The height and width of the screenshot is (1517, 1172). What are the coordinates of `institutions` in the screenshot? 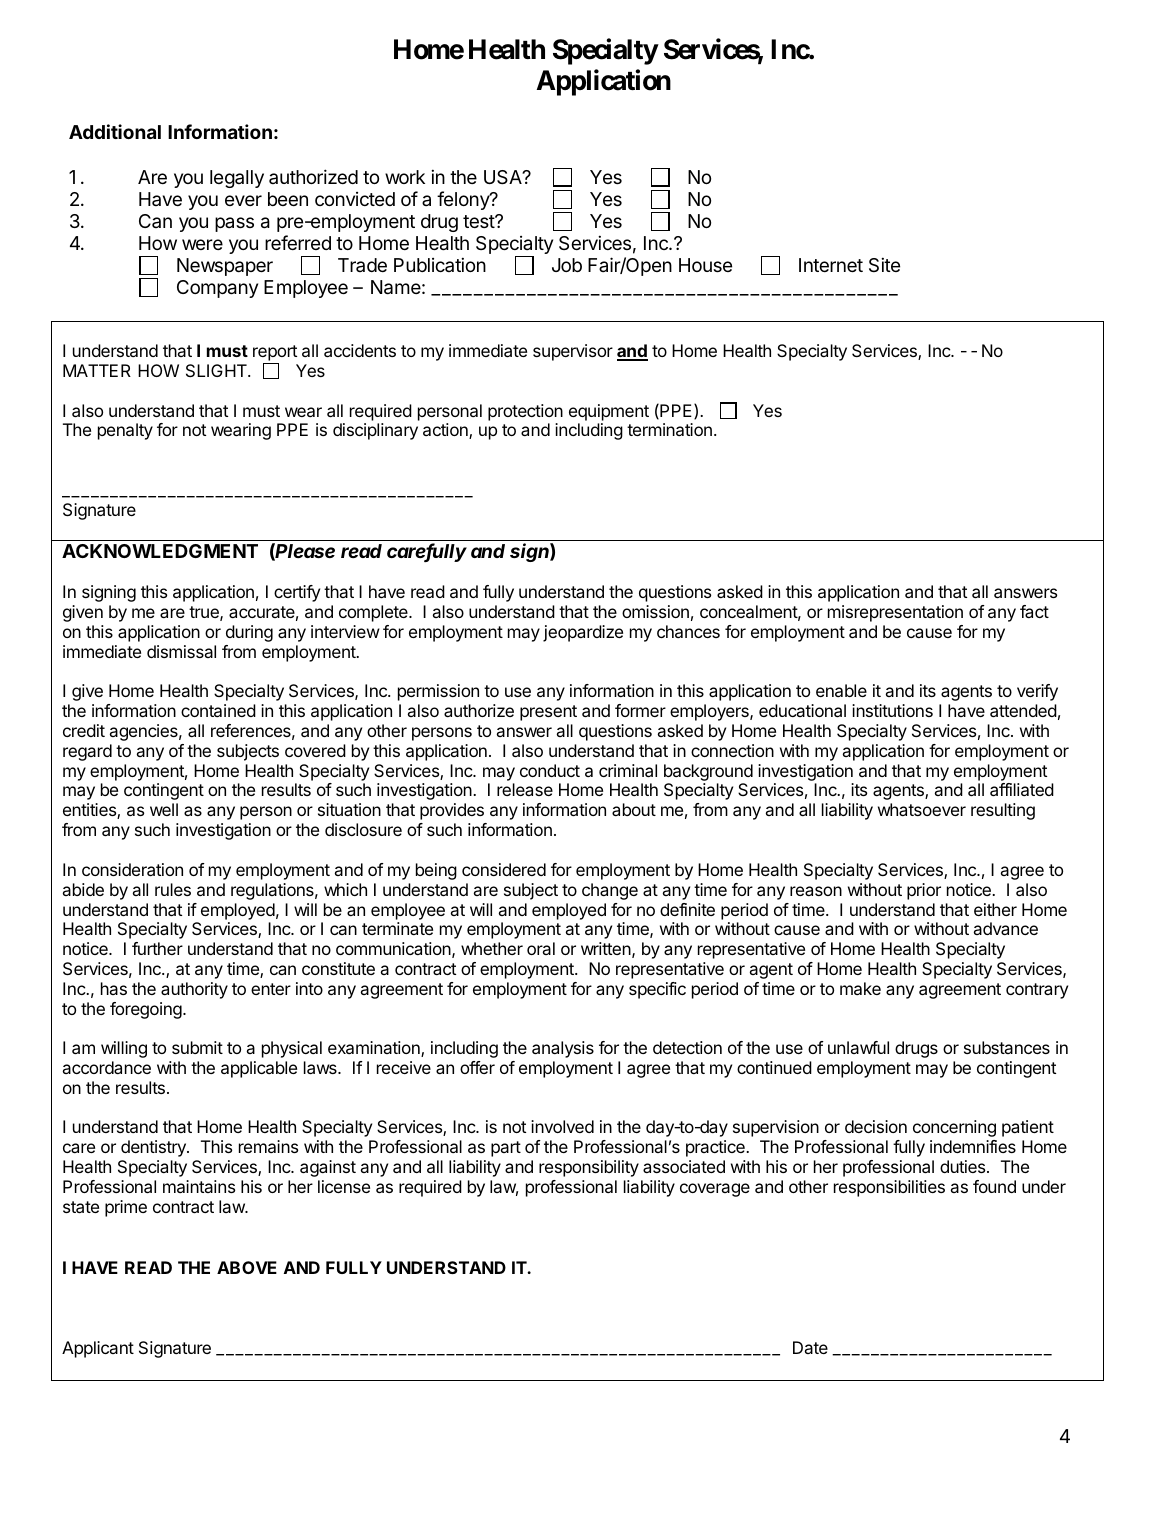 It's located at (892, 710).
